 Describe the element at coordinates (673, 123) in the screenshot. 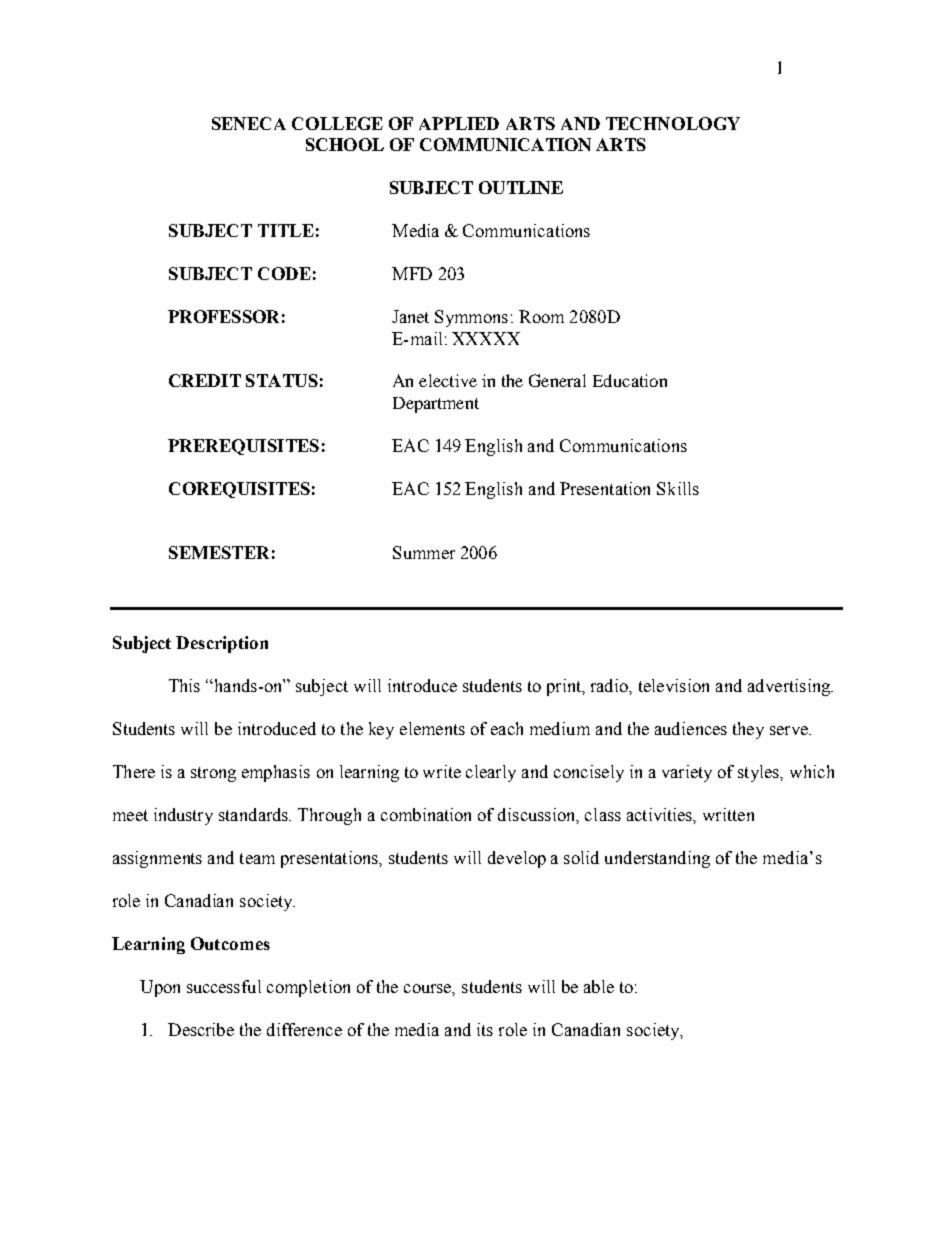

I see `TECHNOLOGY` at that location.
